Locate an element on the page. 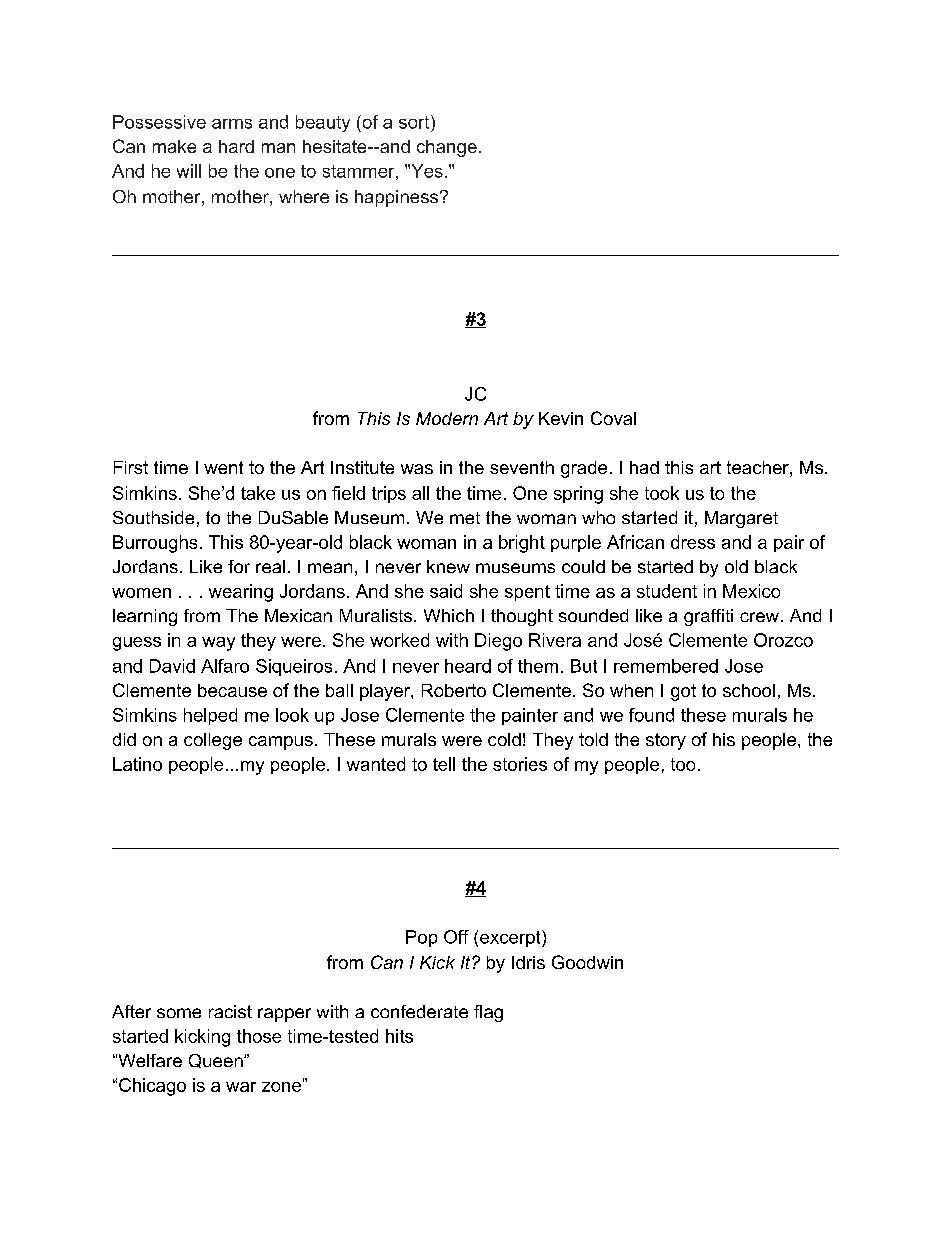  make is located at coordinates (174, 146).
